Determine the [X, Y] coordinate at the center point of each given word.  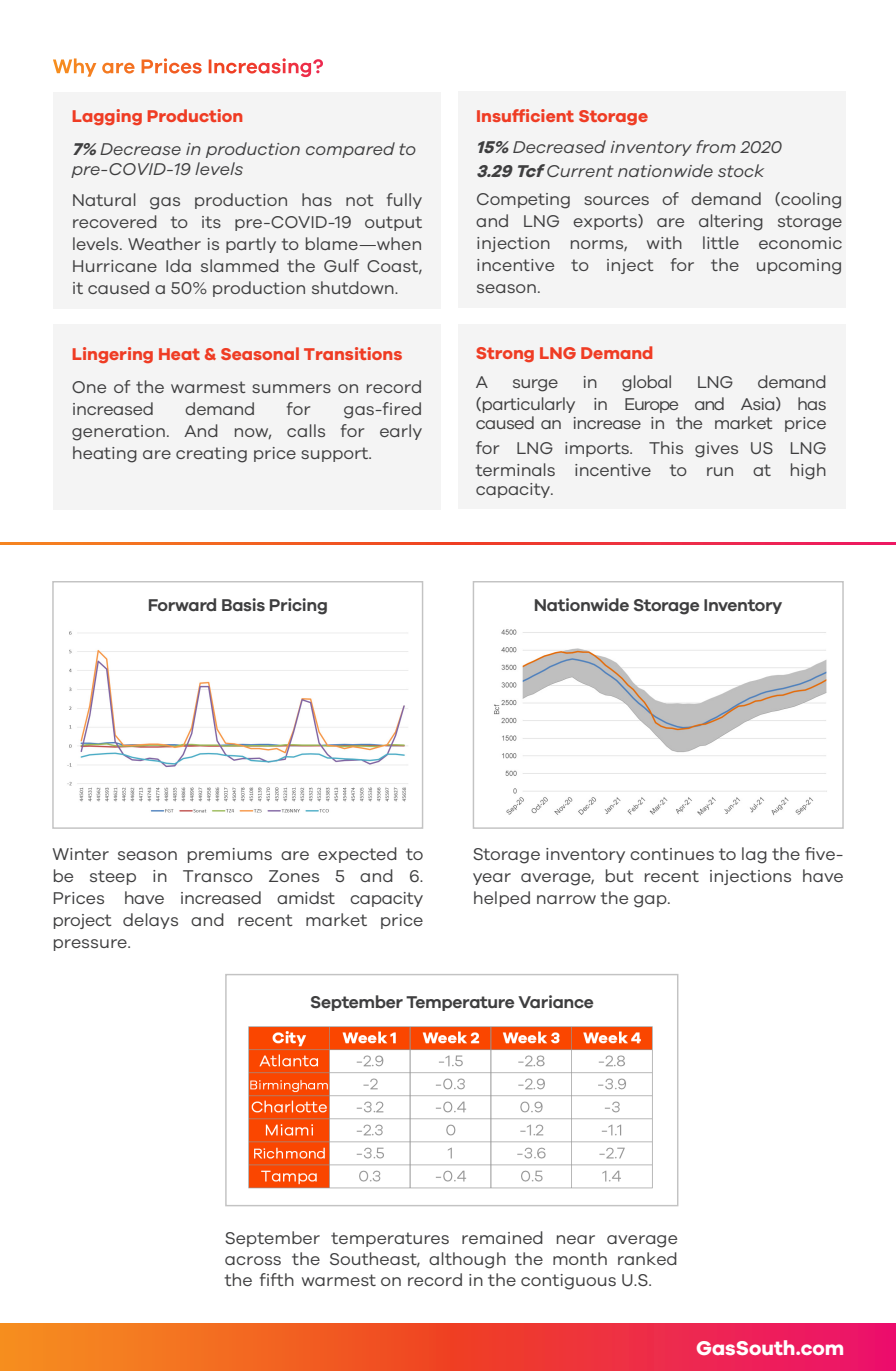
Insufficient [525, 115]
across [253, 1260]
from [716, 146]
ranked [647, 1258]
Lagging [107, 117]
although [467, 1260]
